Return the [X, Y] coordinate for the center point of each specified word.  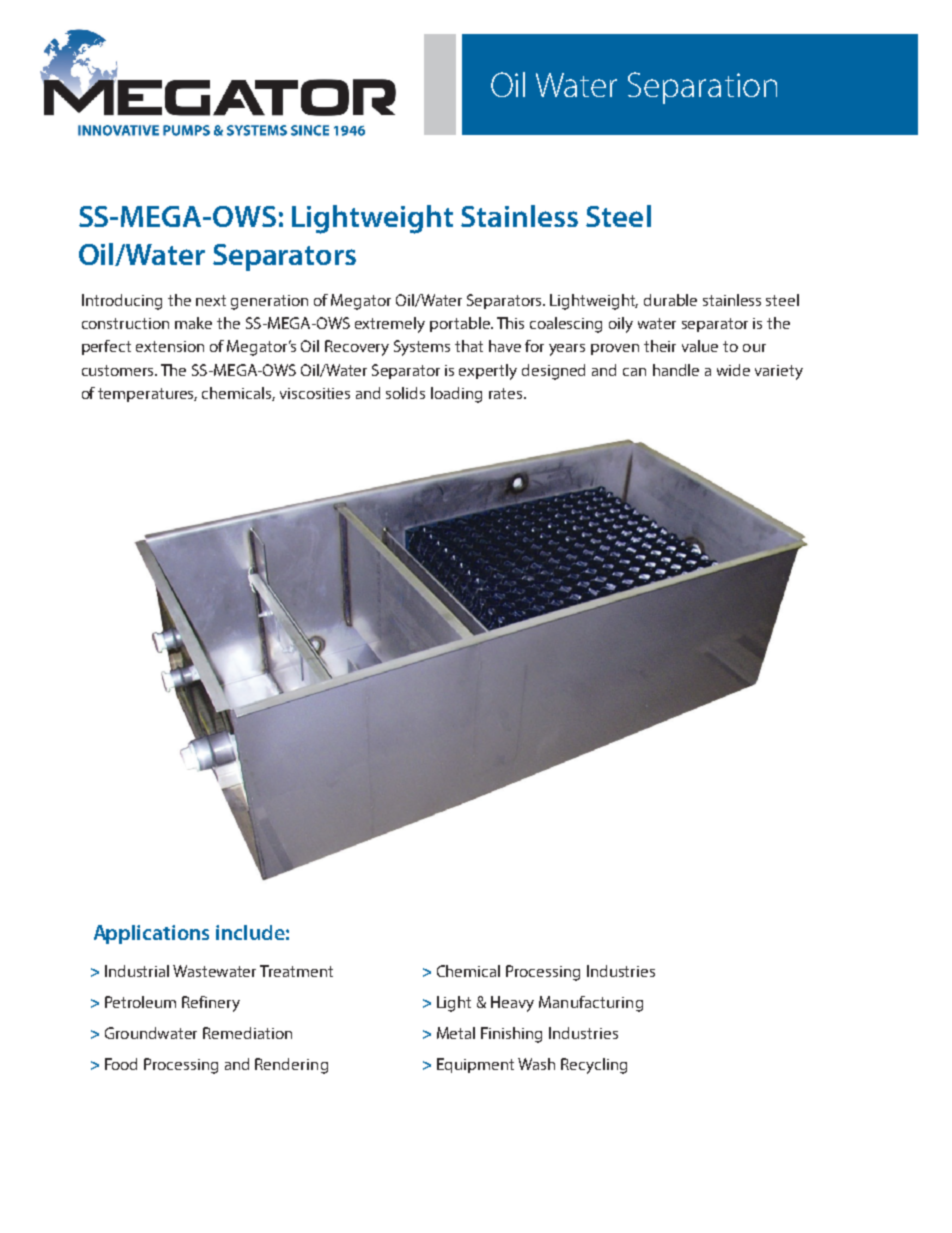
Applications [151, 934]
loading [456, 395]
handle [676, 370]
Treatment [296, 971]
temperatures [147, 395]
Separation [702, 88]
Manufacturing [591, 1004]
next [211, 300]
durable [670, 300]
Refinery [211, 1004]
